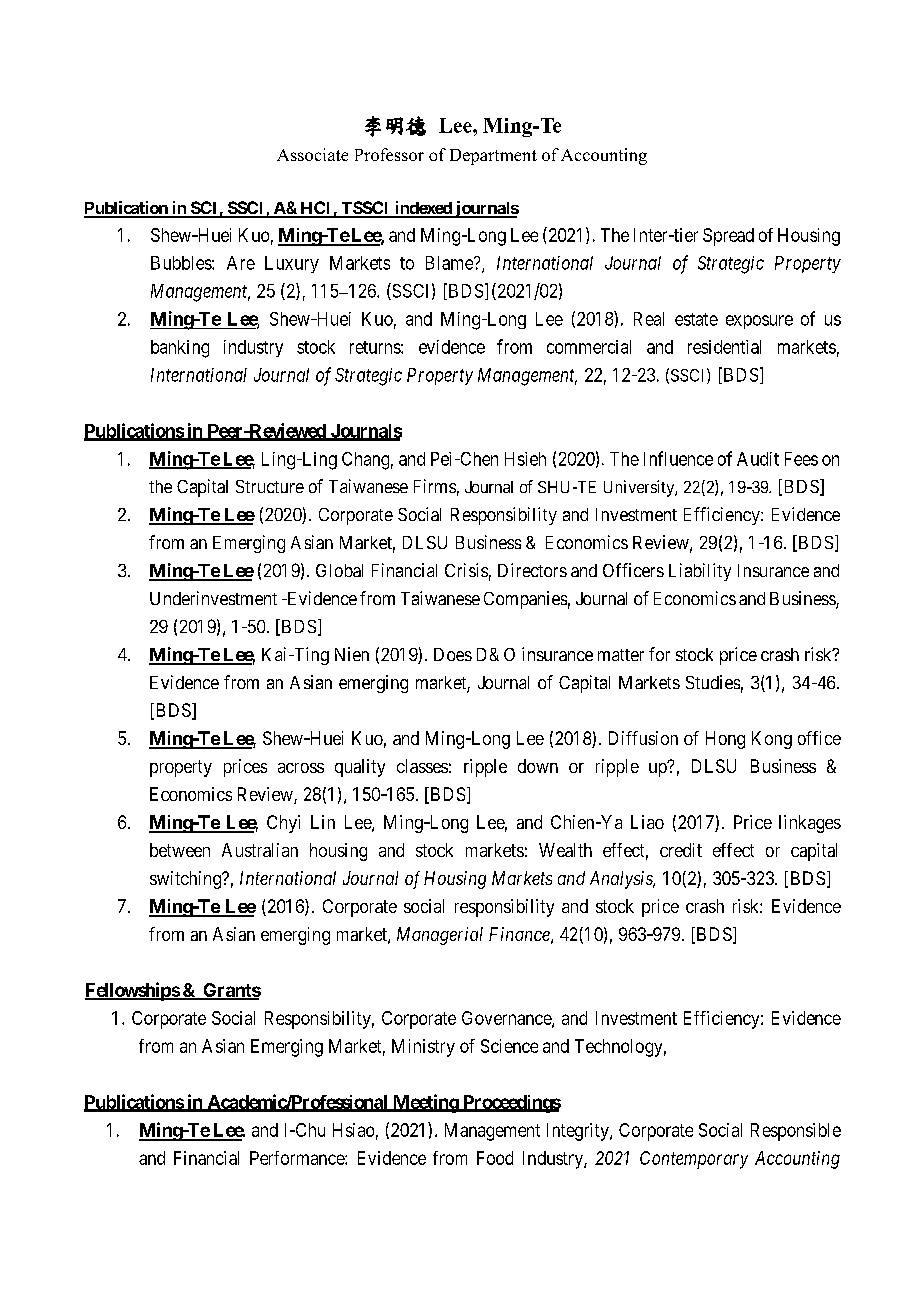 The width and height of the screenshot is (924, 1308). What do you see at coordinates (493, 157) in the screenshot?
I see `Department` at bounding box center [493, 157].
